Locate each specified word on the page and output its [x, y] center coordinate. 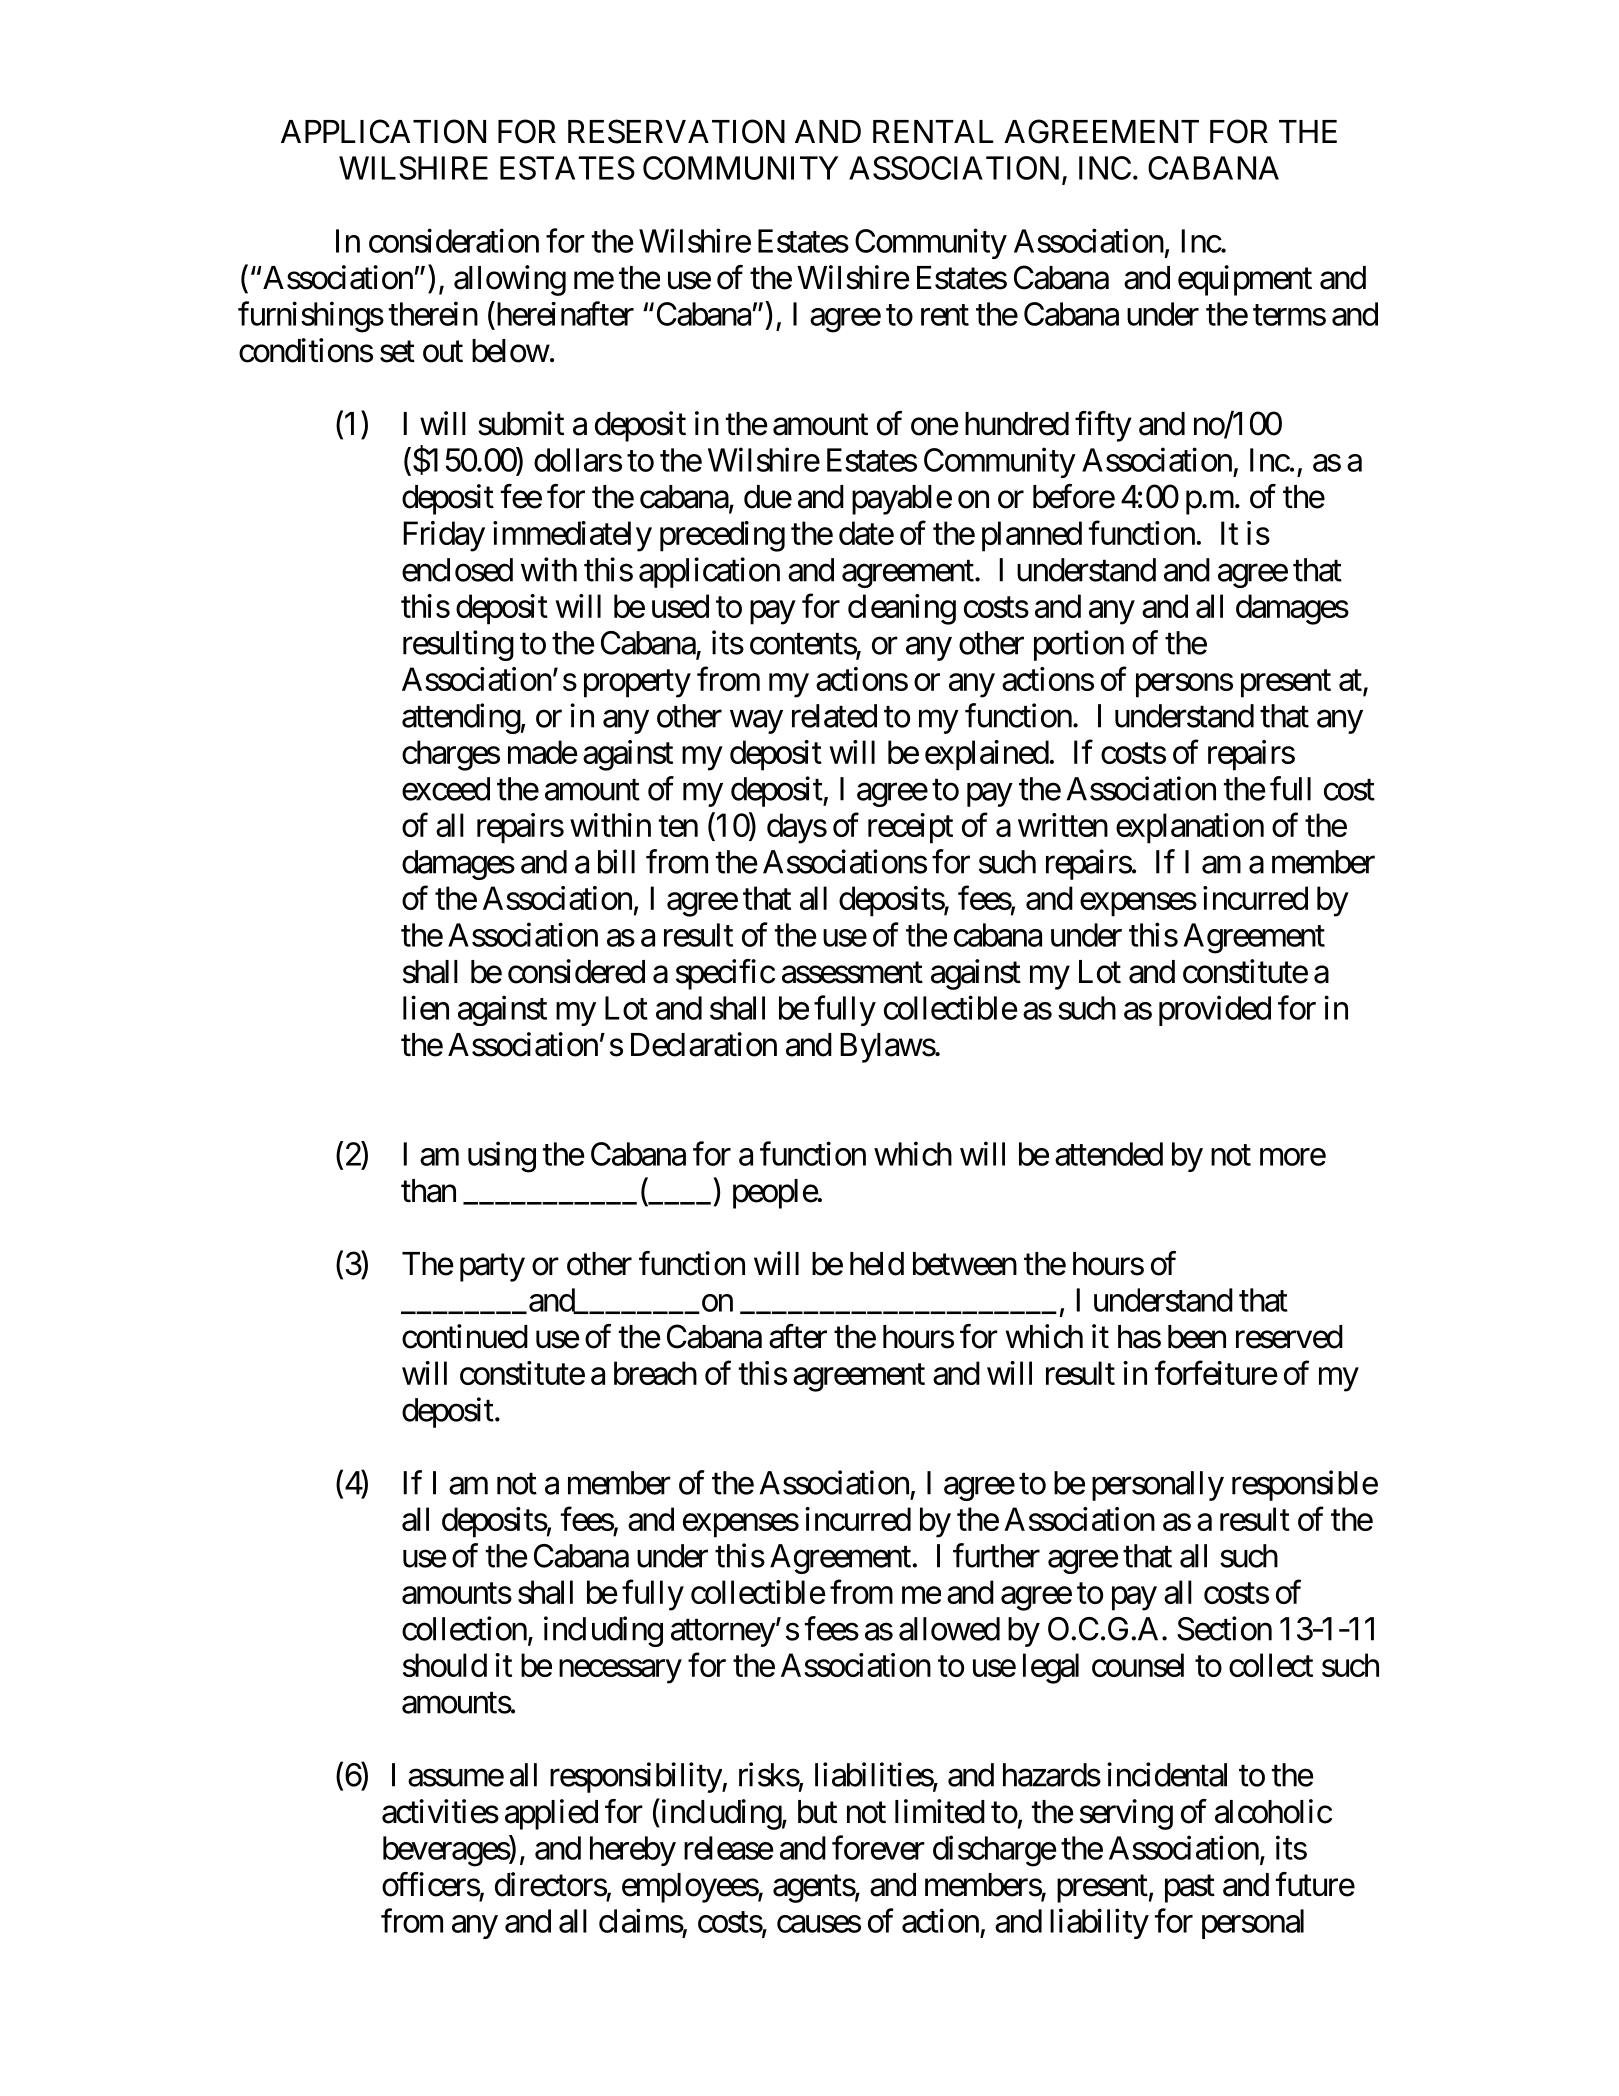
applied [551, 1814]
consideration [454, 240]
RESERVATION [676, 131]
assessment [852, 973]
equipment [1245, 280]
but [817, 1812]
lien [426, 1007]
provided [1215, 1010]
